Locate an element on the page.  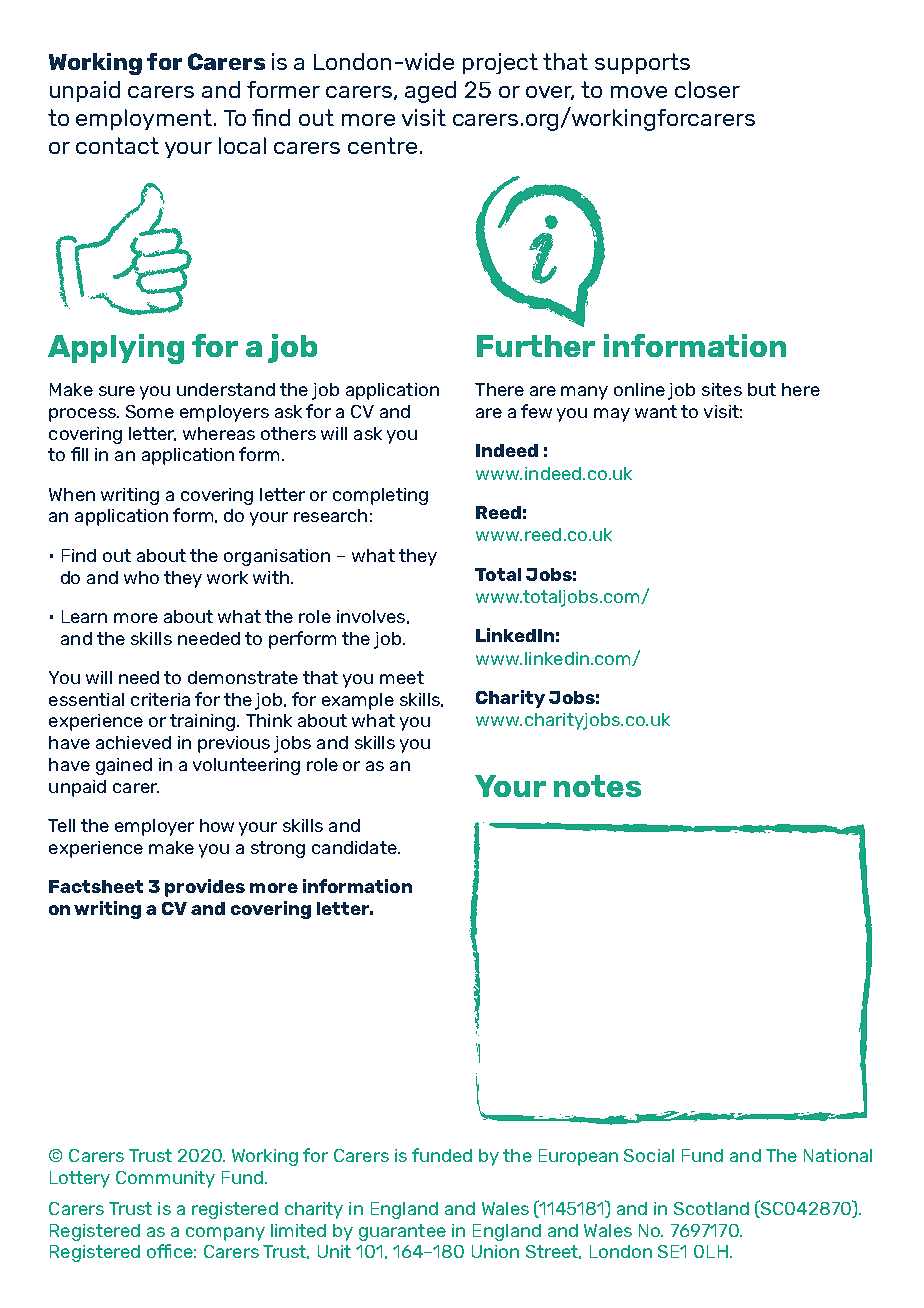
criteria is located at coordinates (160, 699).
